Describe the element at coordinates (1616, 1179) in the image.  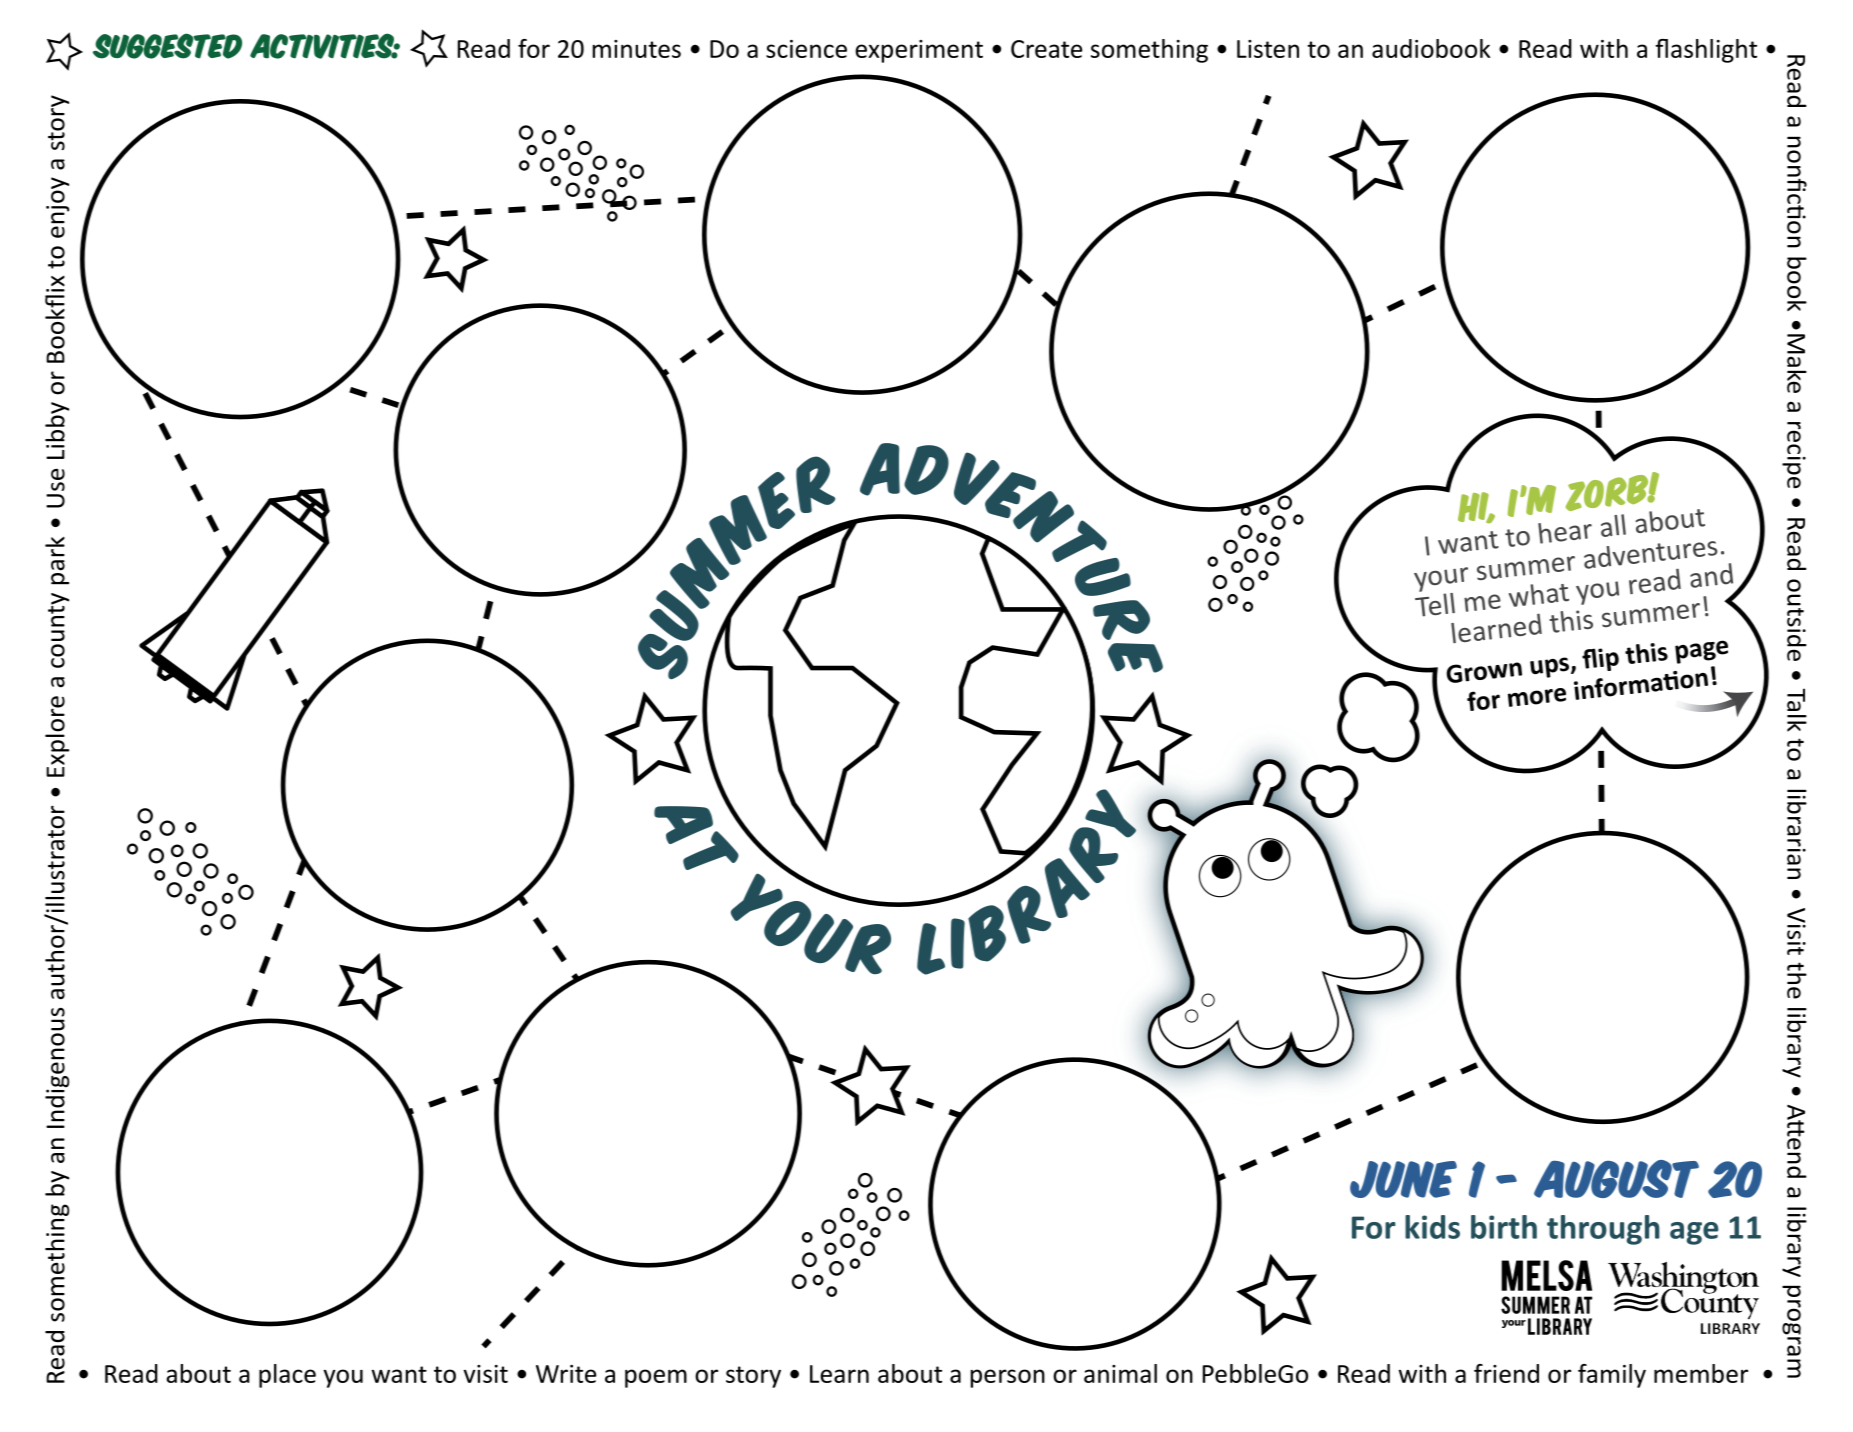
I see `August` at that location.
